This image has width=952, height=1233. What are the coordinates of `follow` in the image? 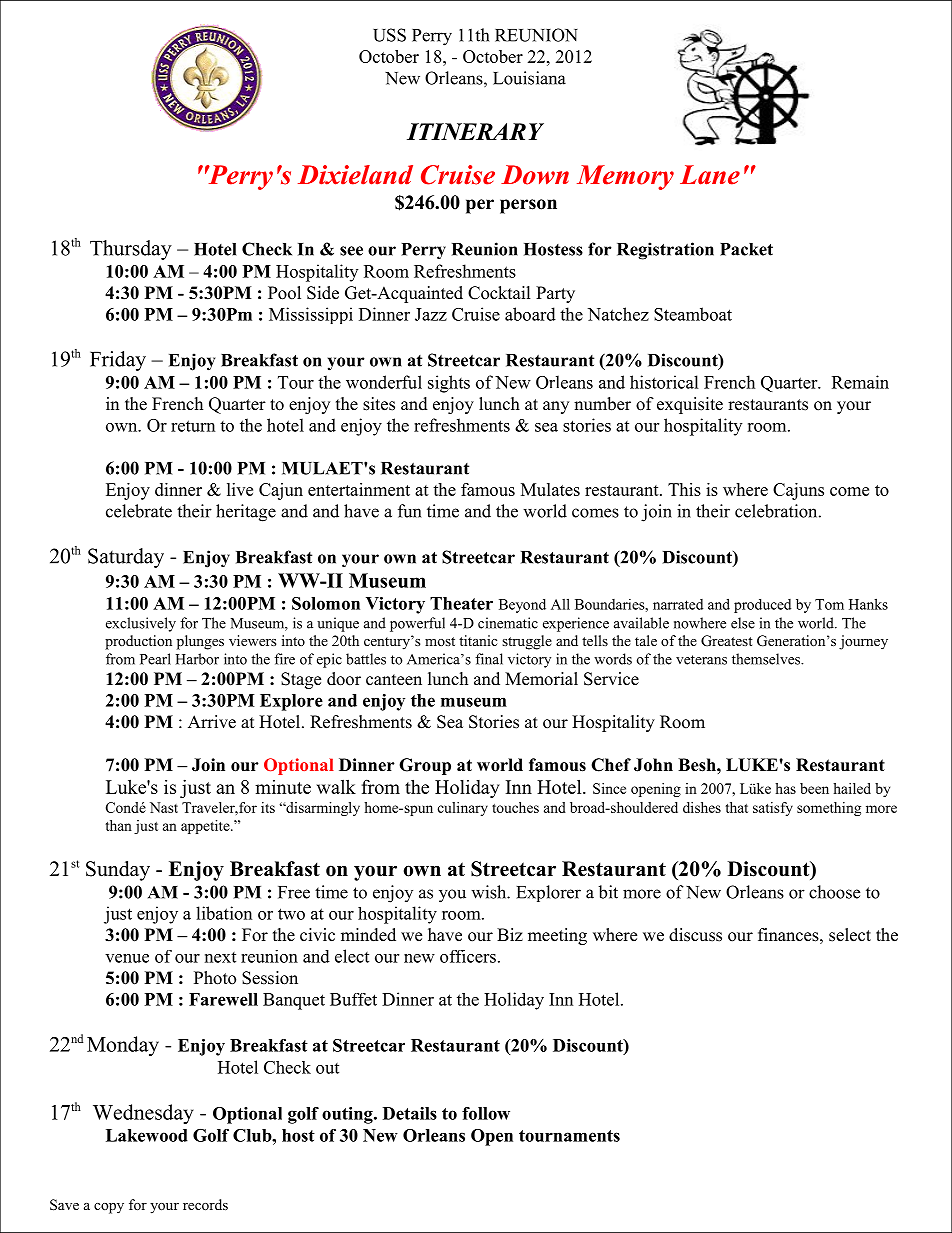 It's located at (486, 1113).
